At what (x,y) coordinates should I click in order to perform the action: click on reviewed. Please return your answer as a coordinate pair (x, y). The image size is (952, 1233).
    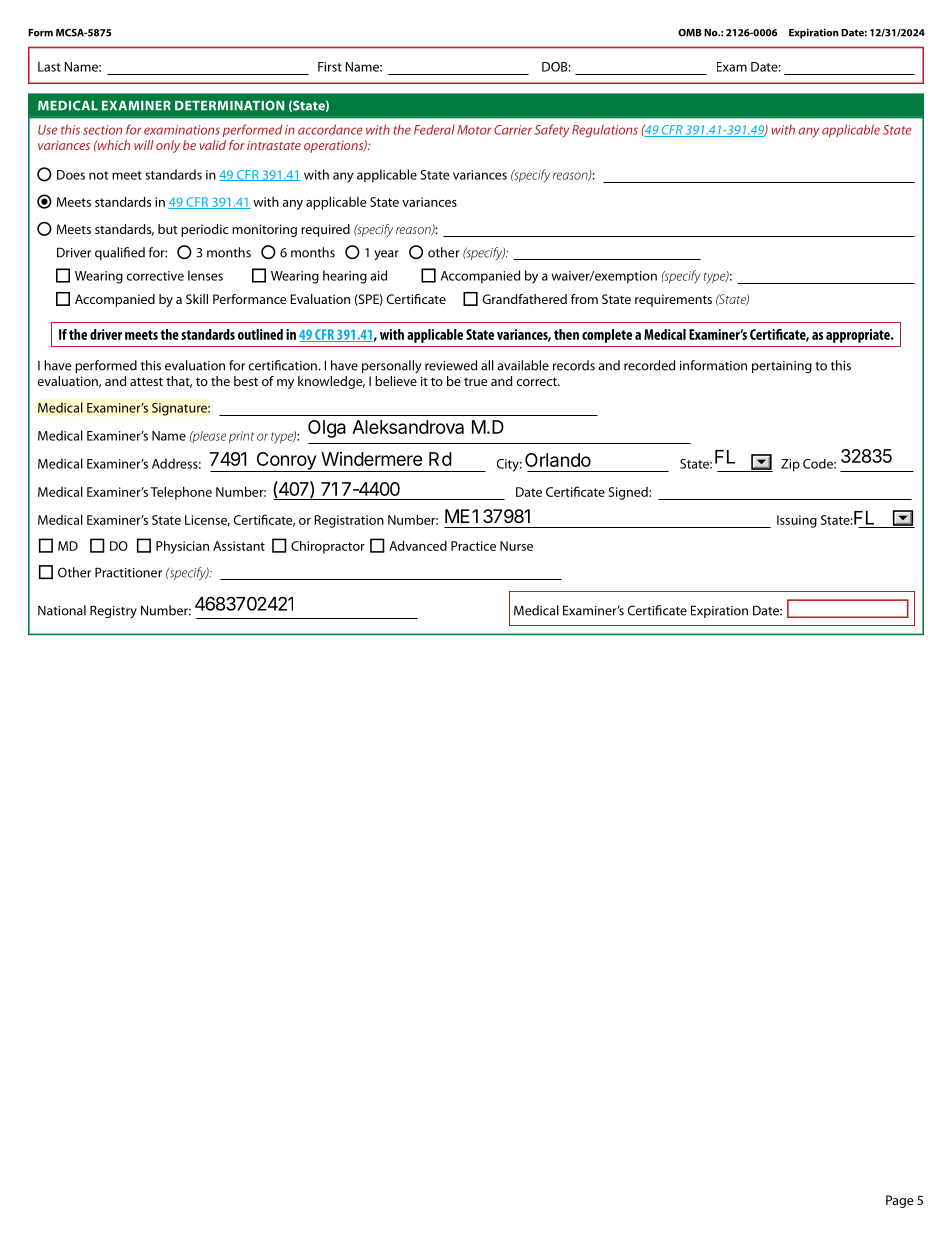
    Looking at the image, I should click on (451, 365).
